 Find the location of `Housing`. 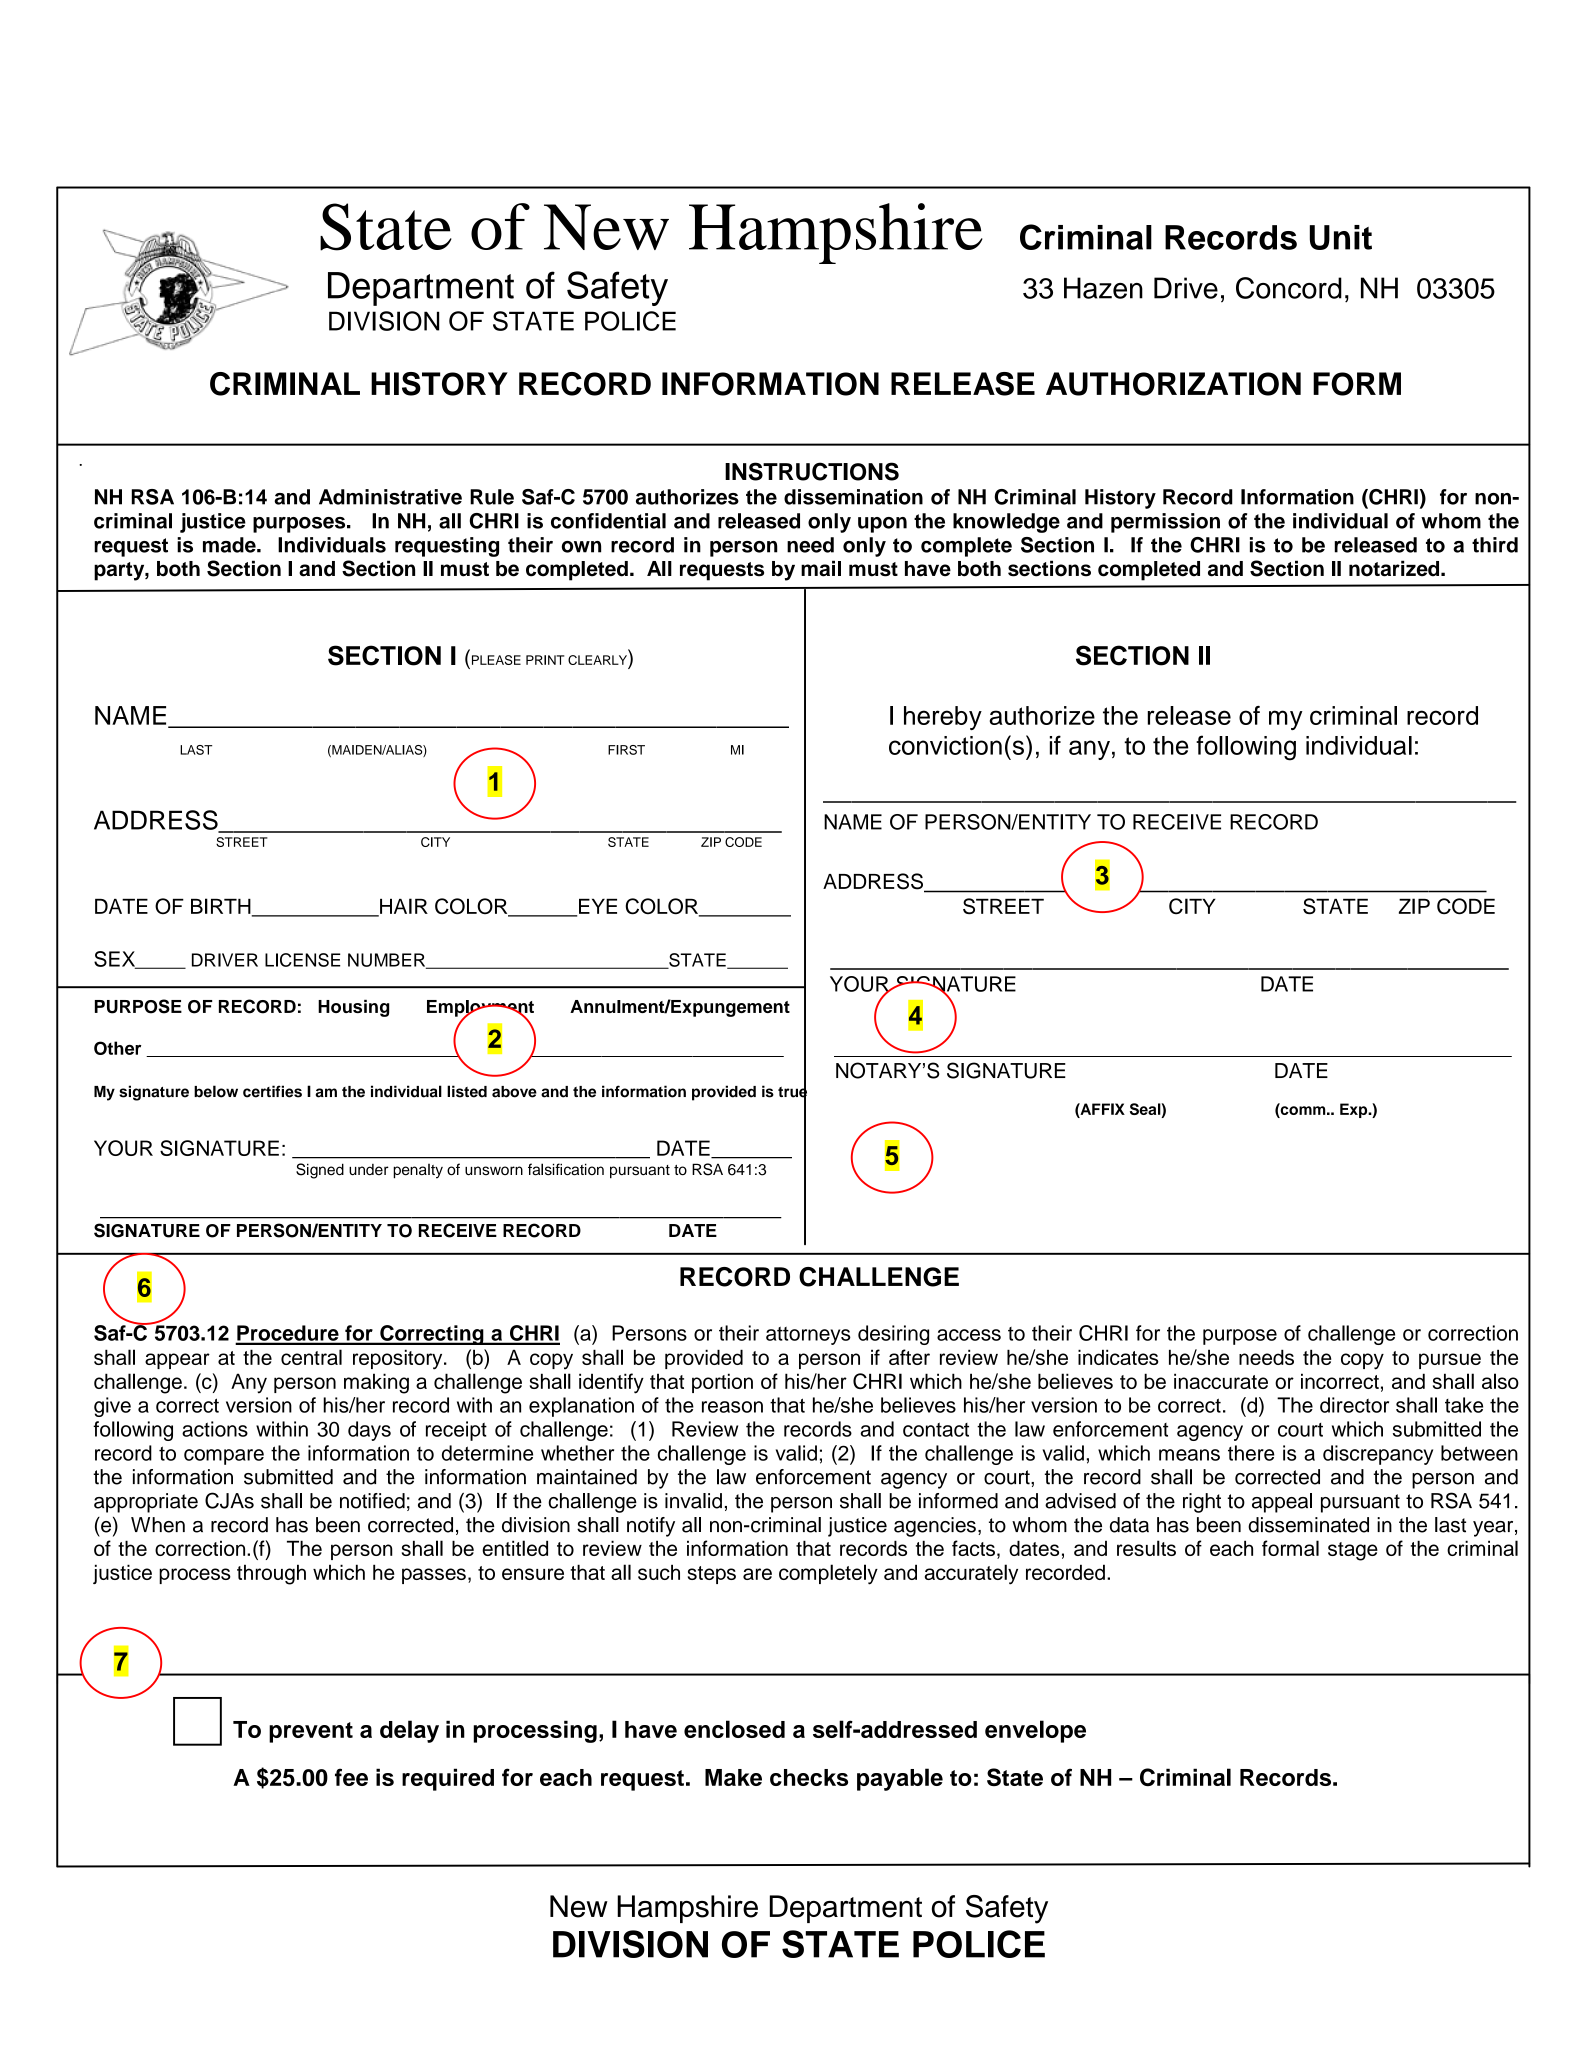

Housing is located at coordinates (353, 1008).
